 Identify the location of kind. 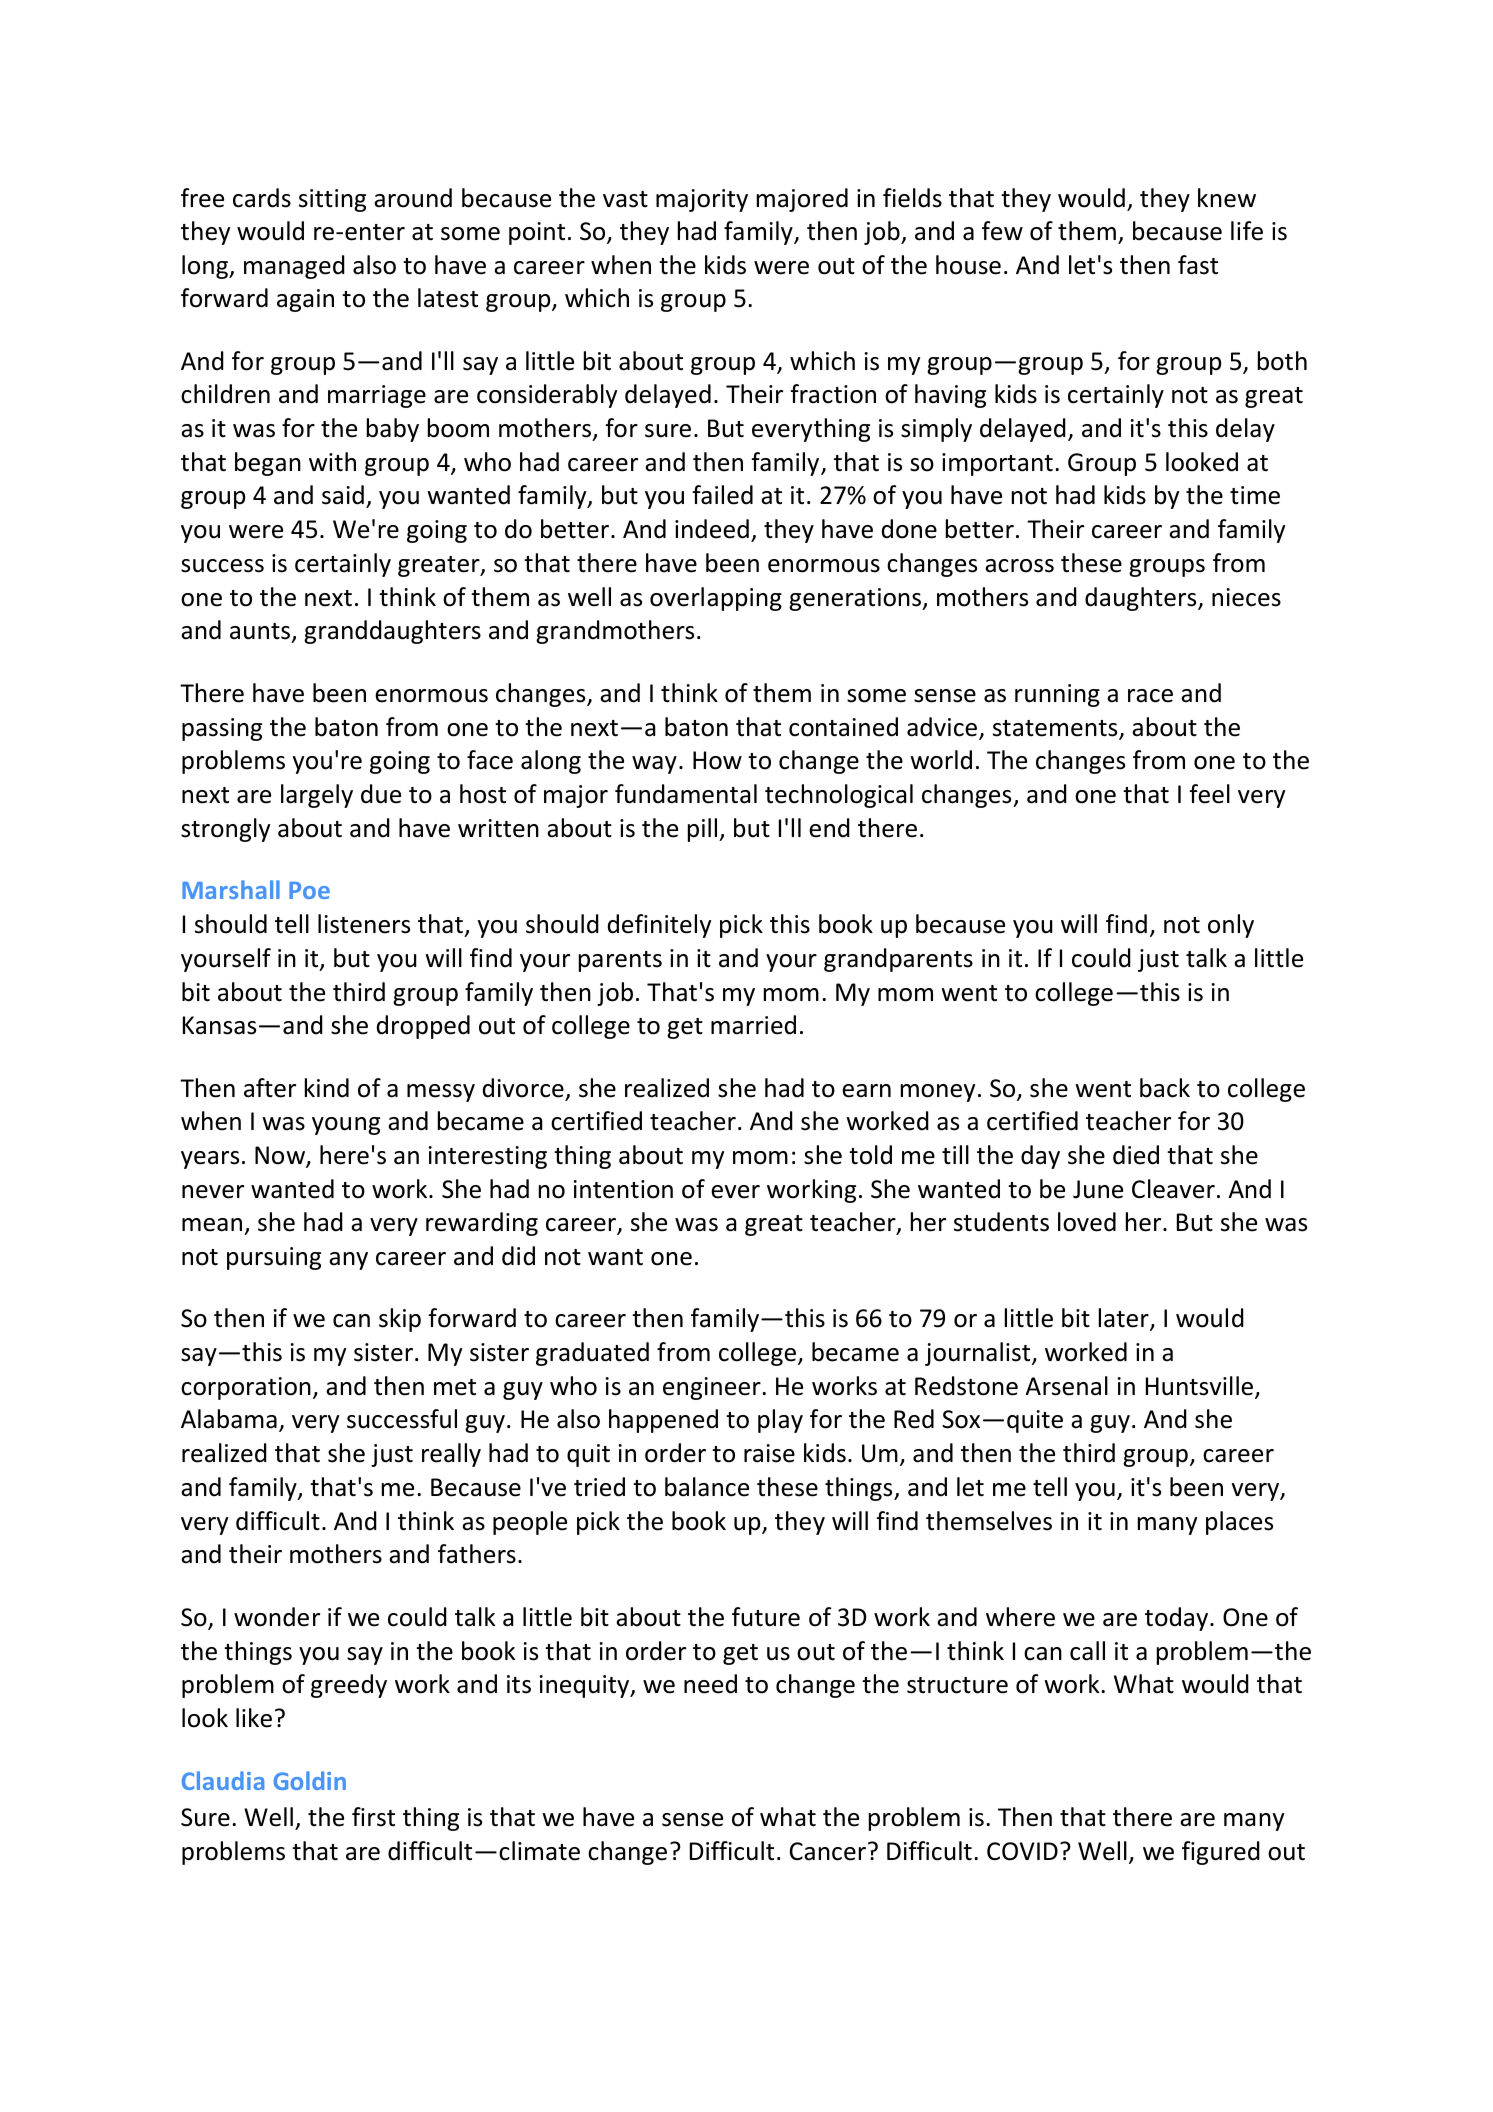
(327, 1088).
